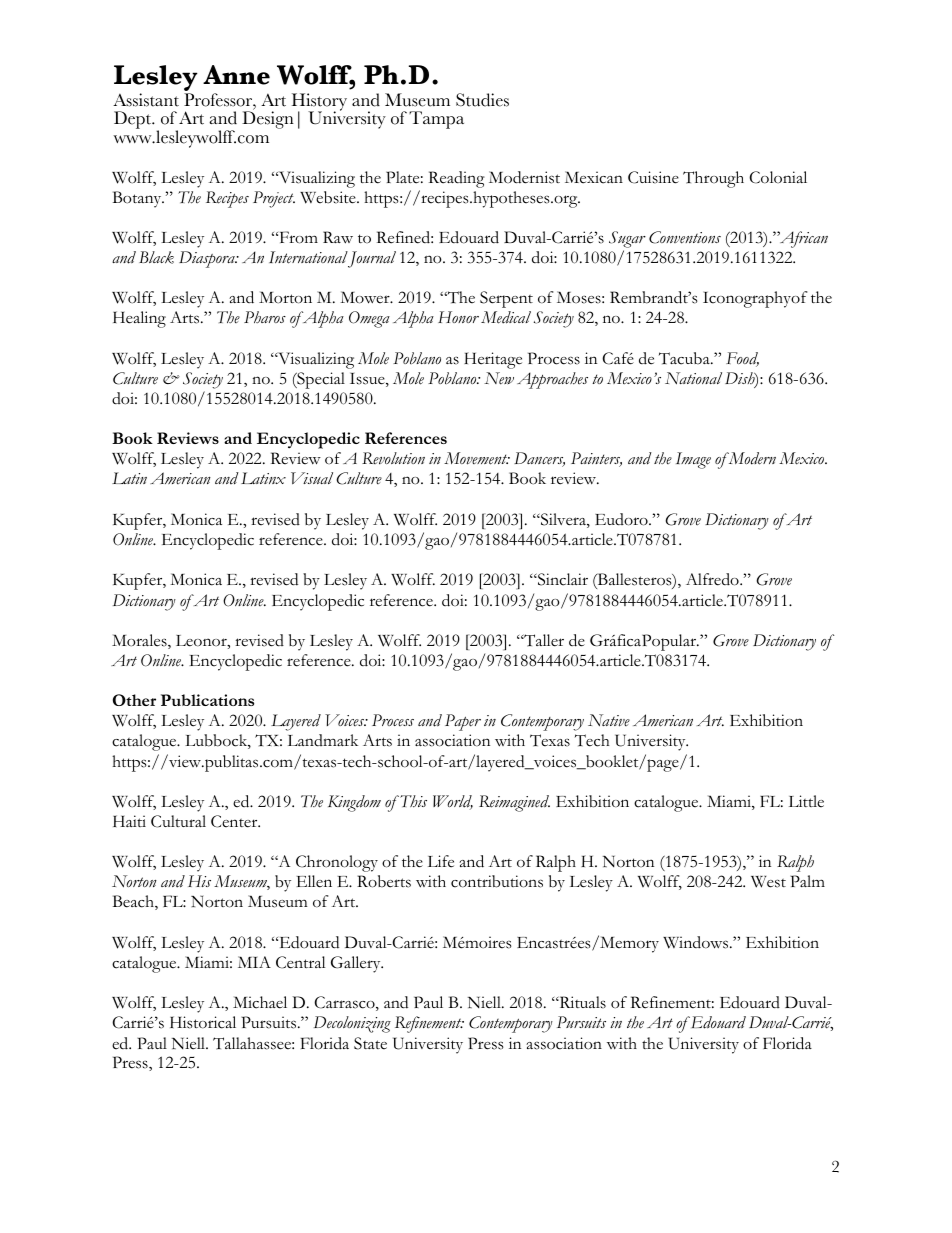  What do you see at coordinates (463, 722) in the screenshot?
I see `Paper` at bounding box center [463, 722].
